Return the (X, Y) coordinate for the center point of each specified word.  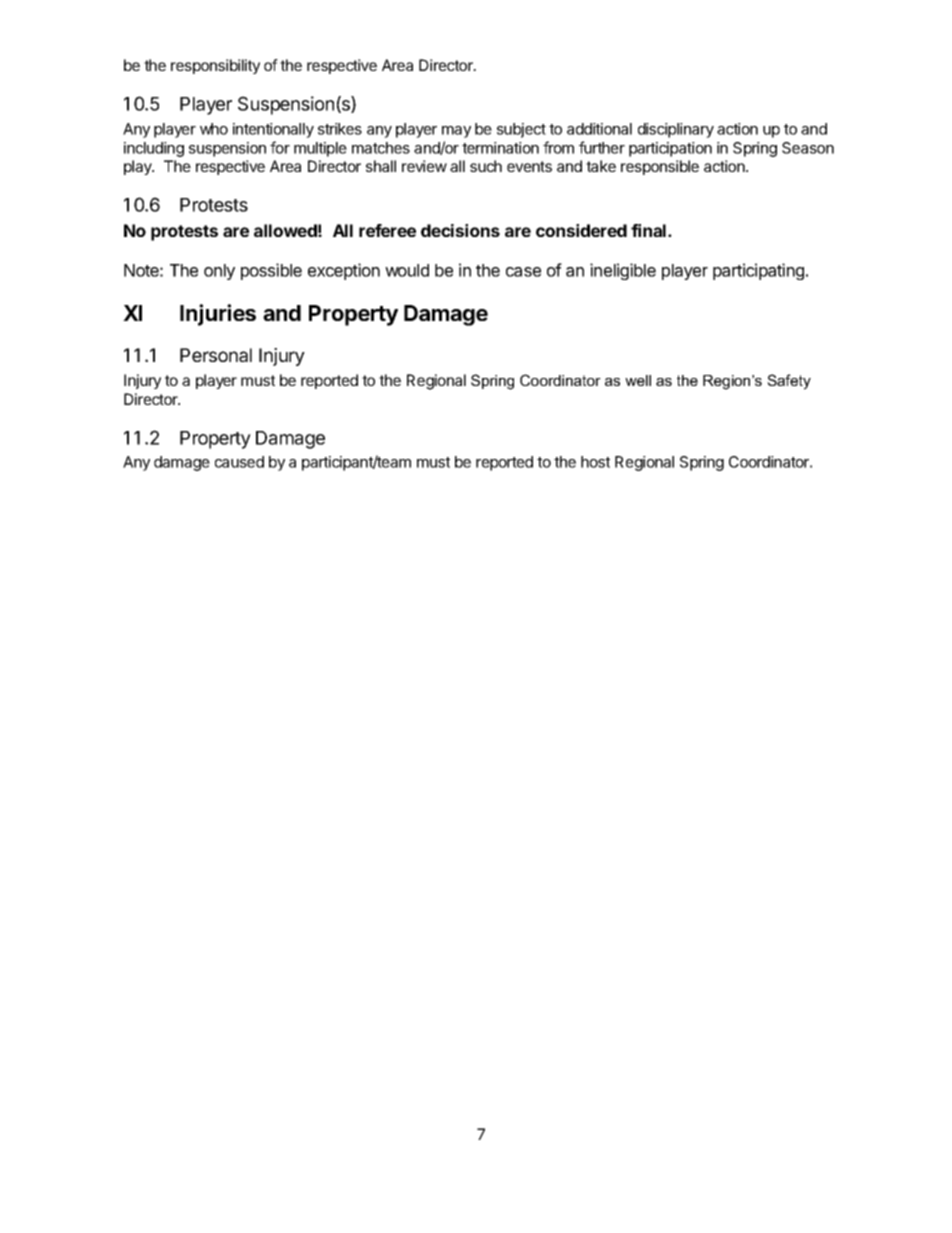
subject (521, 130)
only (219, 272)
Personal (216, 355)
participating (758, 271)
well (638, 380)
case (523, 272)
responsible (660, 167)
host (595, 462)
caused (239, 462)
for (280, 147)
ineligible (623, 271)
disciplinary (676, 130)
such (486, 166)
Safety (789, 382)
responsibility (215, 66)
